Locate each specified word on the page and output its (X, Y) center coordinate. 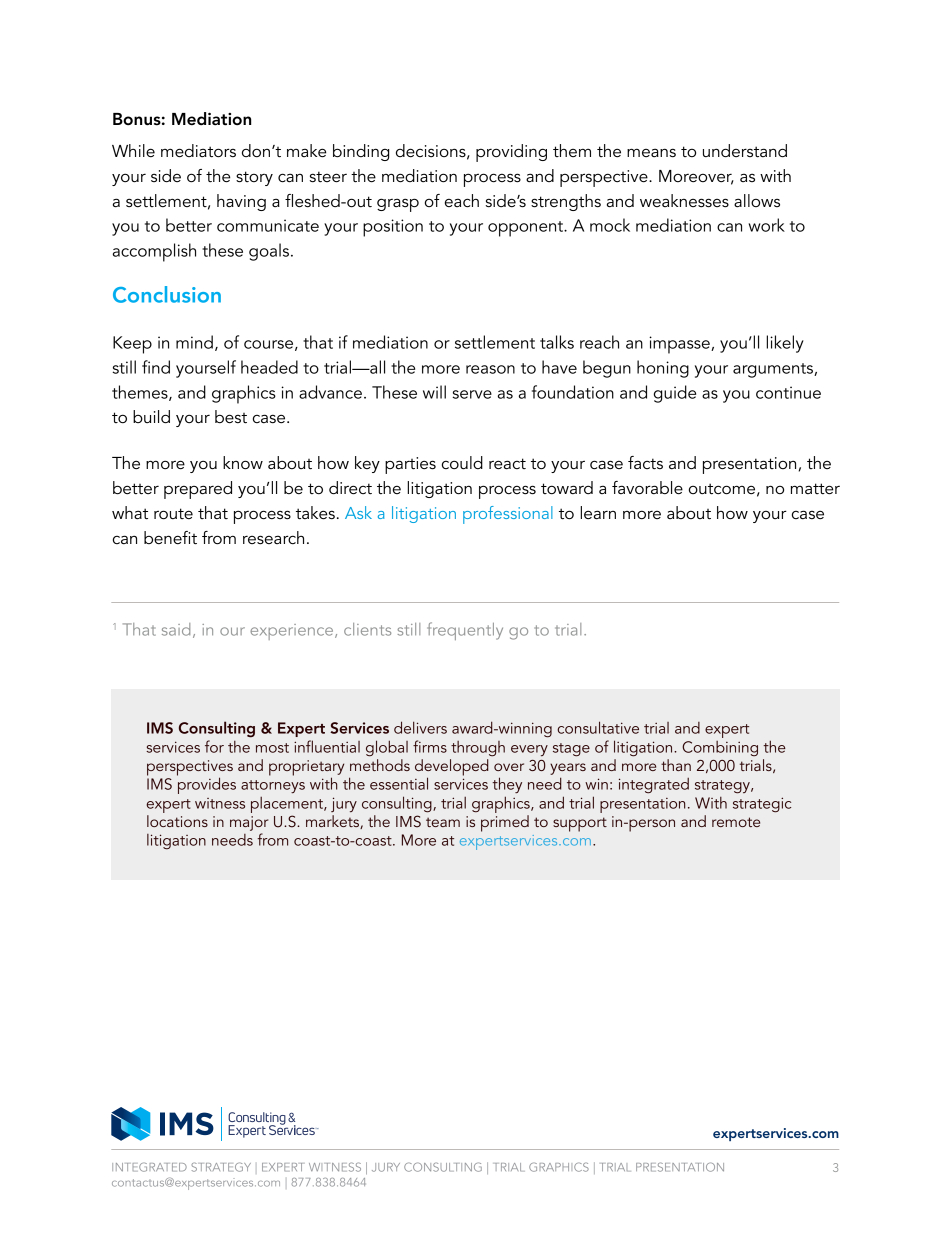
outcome (722, 489)
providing (511, 153)
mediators (198, 151)
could (462, 463)
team (443, 822)
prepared (198, 490)
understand (745, 151)
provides (206, 784)
